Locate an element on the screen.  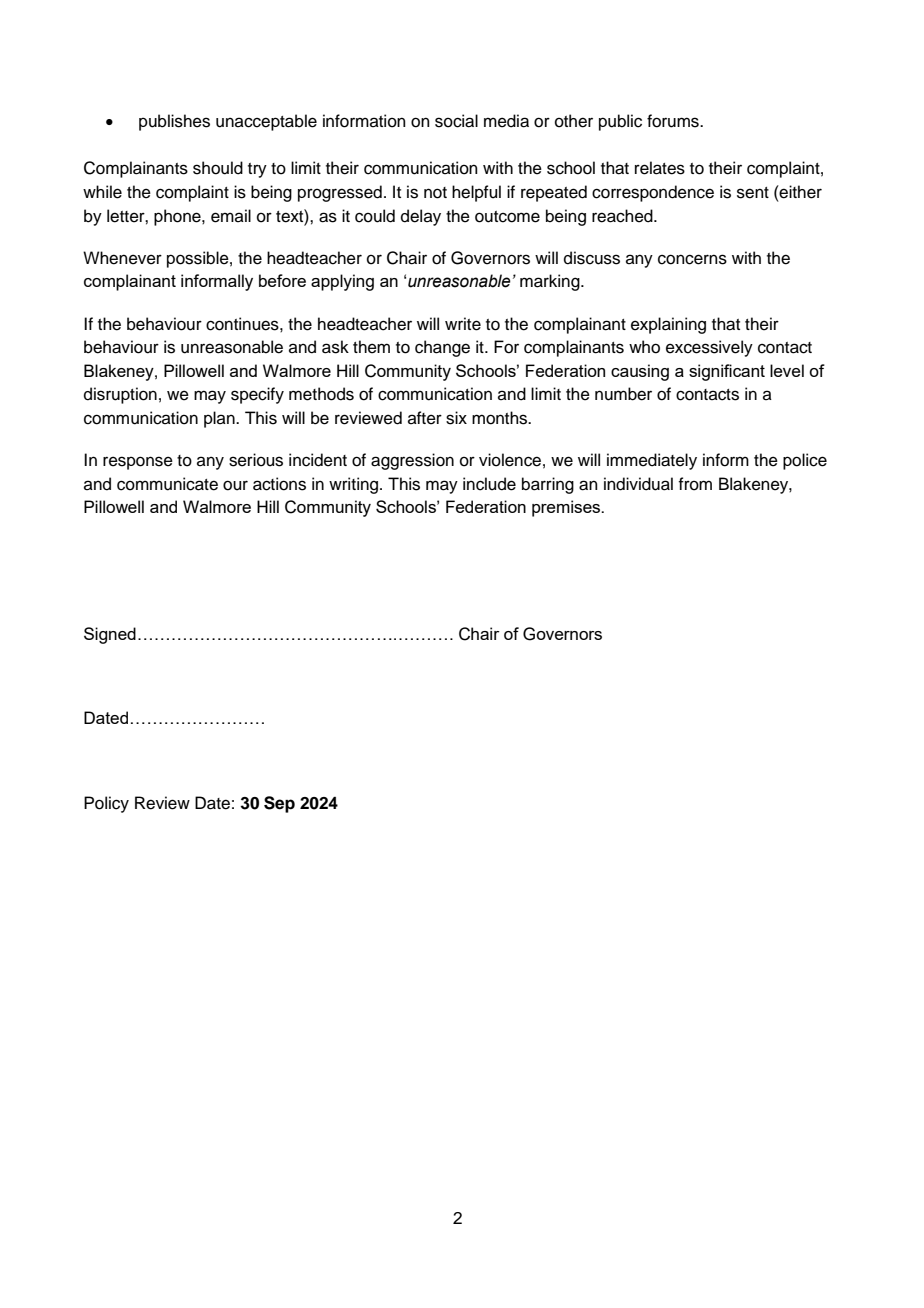
explaining is located at coordinates (668, 325).
